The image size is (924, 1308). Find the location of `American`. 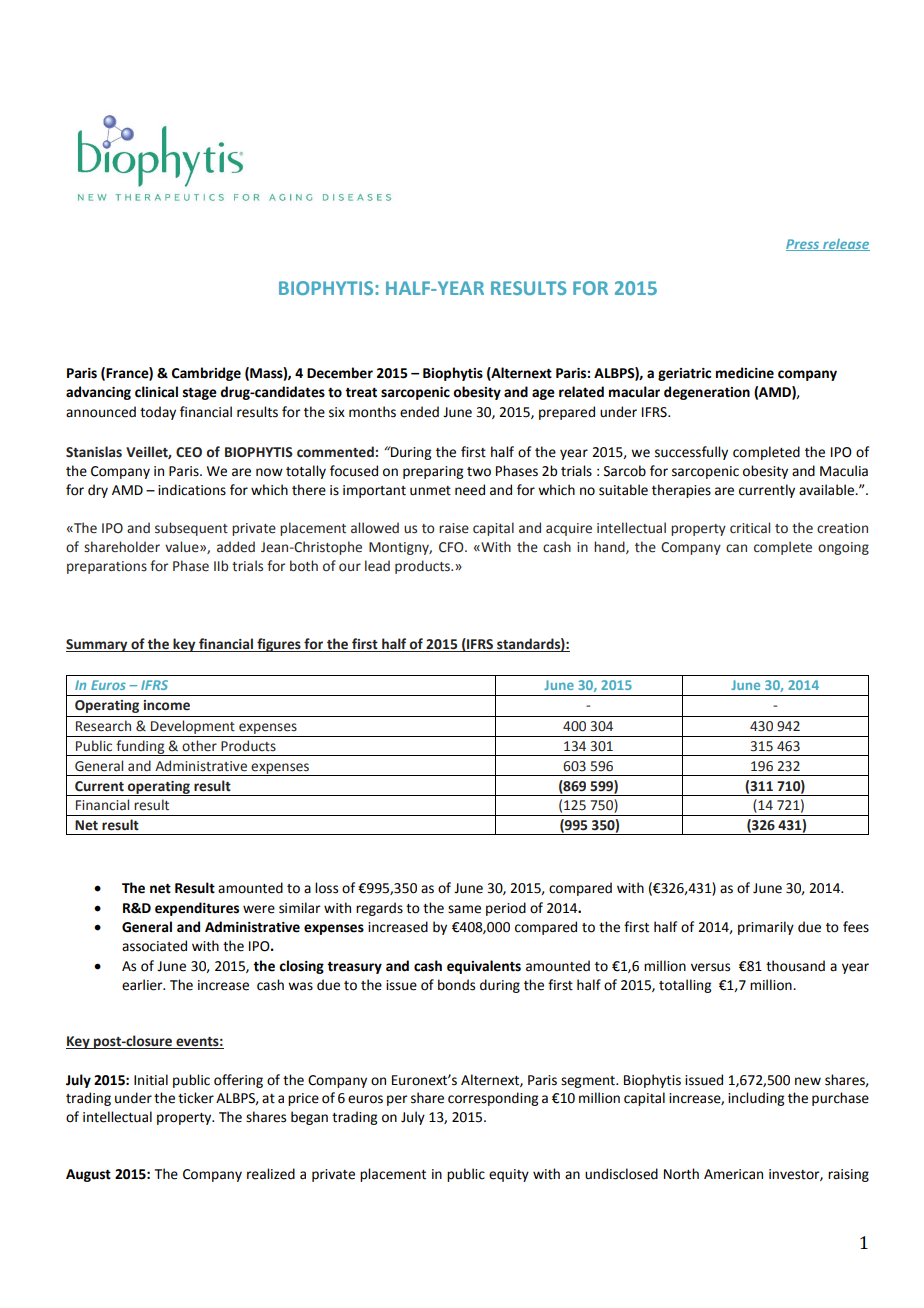

American is located at coordinates (733, 1174).
